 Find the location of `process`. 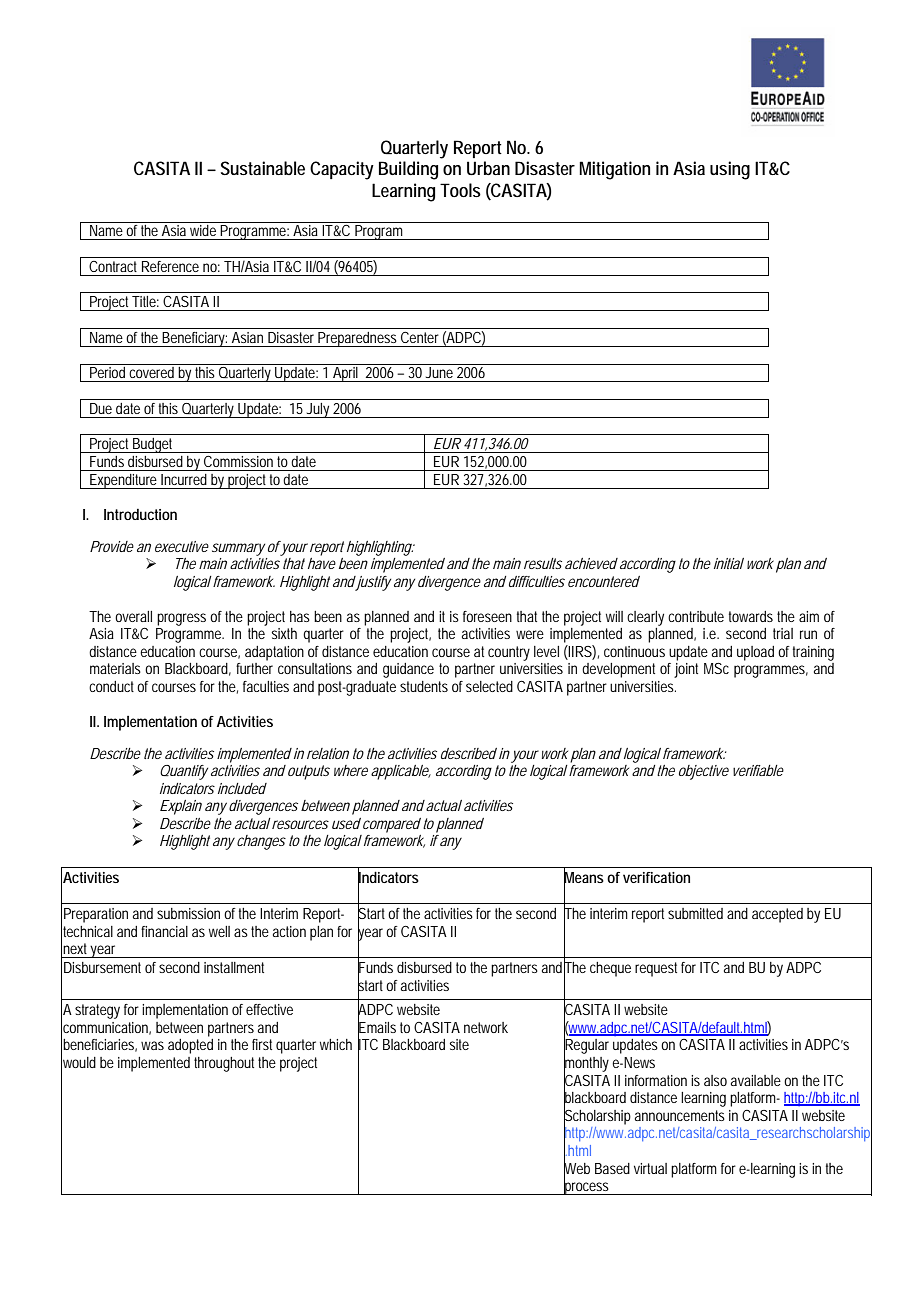

process is located at coordinates (586, 1187).
